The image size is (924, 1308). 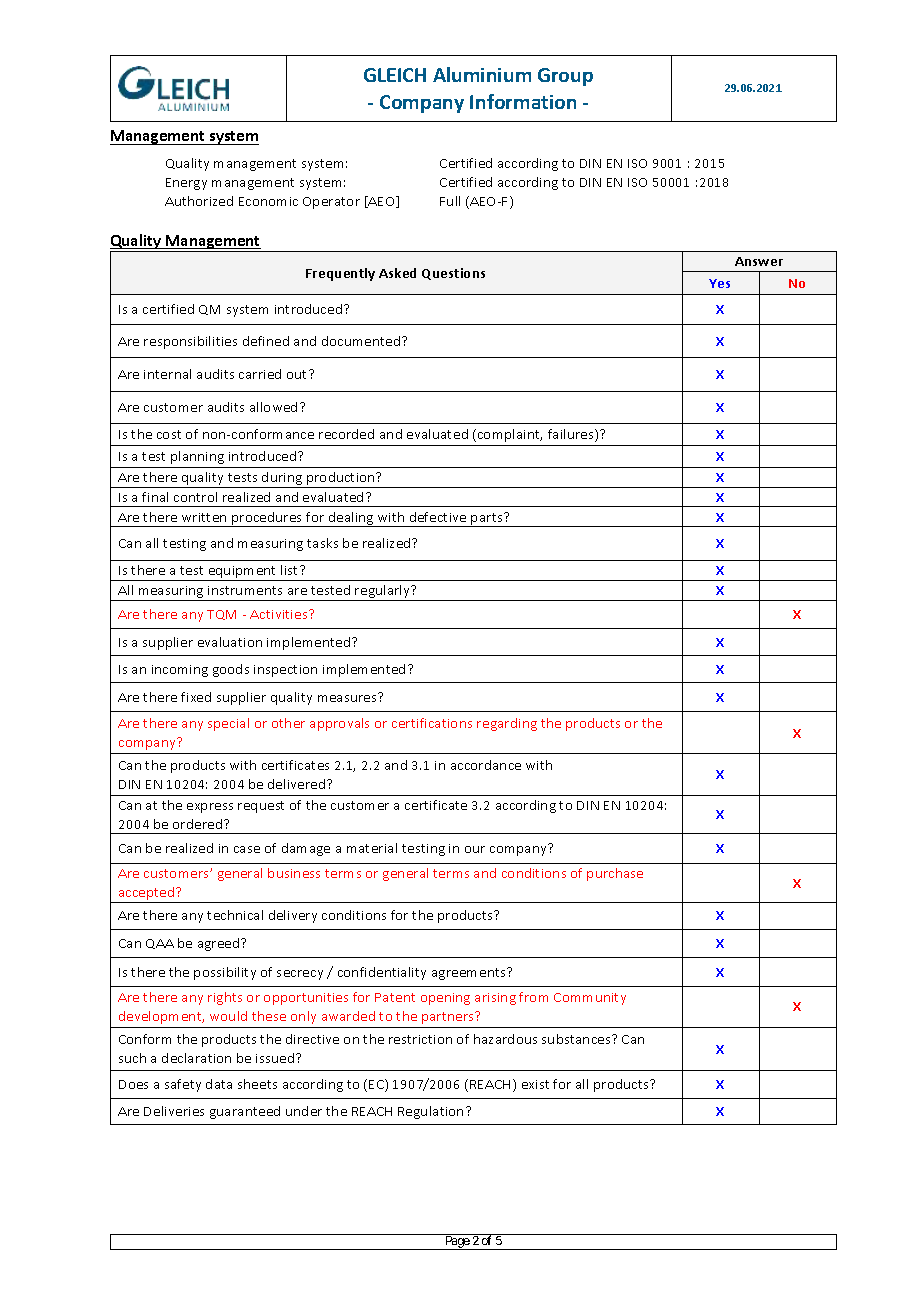 What do you see at coordinates (457, 1243) in the screenshot?
I see `Page` at bounding box center [457, 1243].
